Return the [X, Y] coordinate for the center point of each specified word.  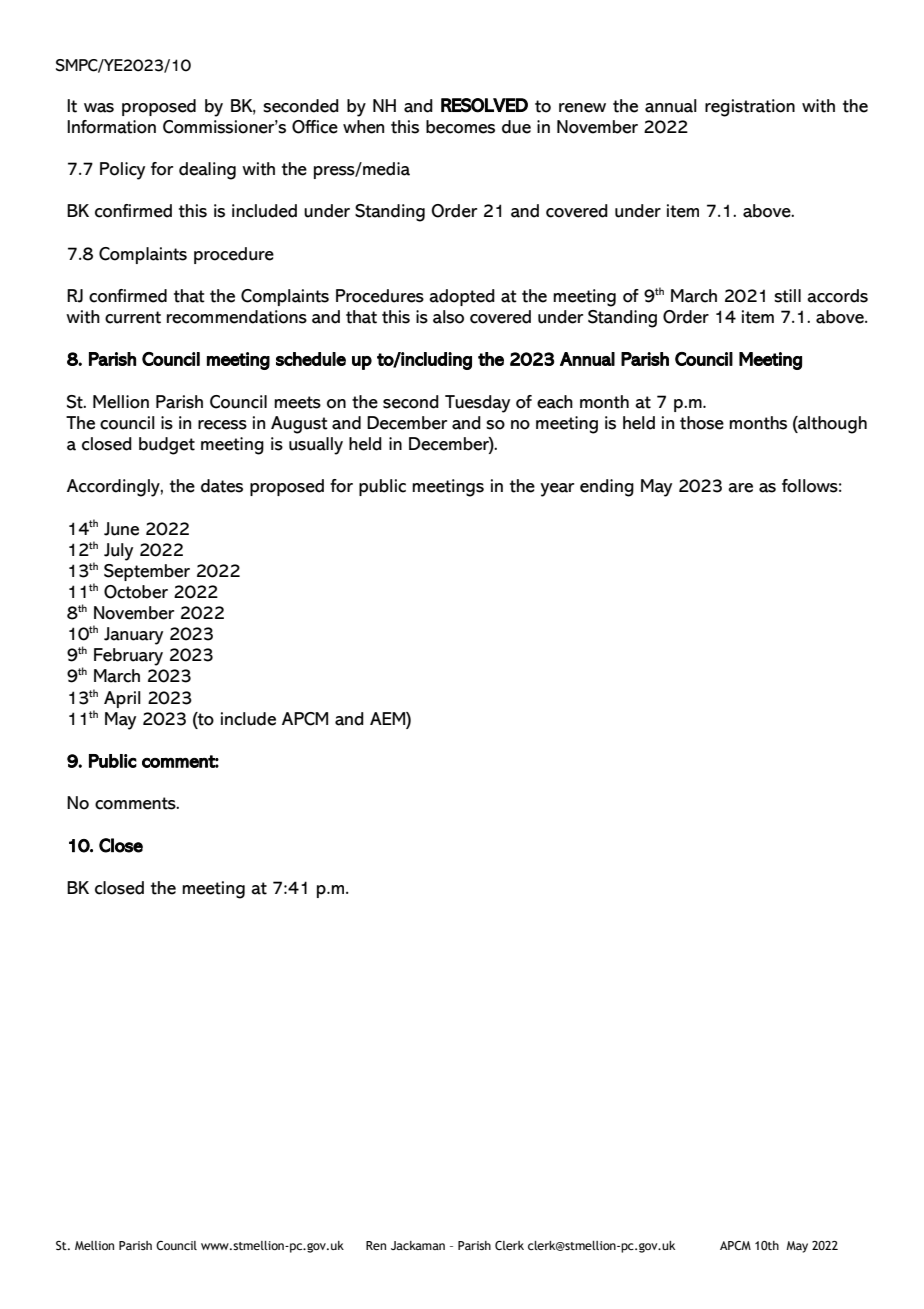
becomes [460, 127]
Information [111, 127]
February [128, 657]
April [122, 699]
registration [750, 108]
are [740, 488]
